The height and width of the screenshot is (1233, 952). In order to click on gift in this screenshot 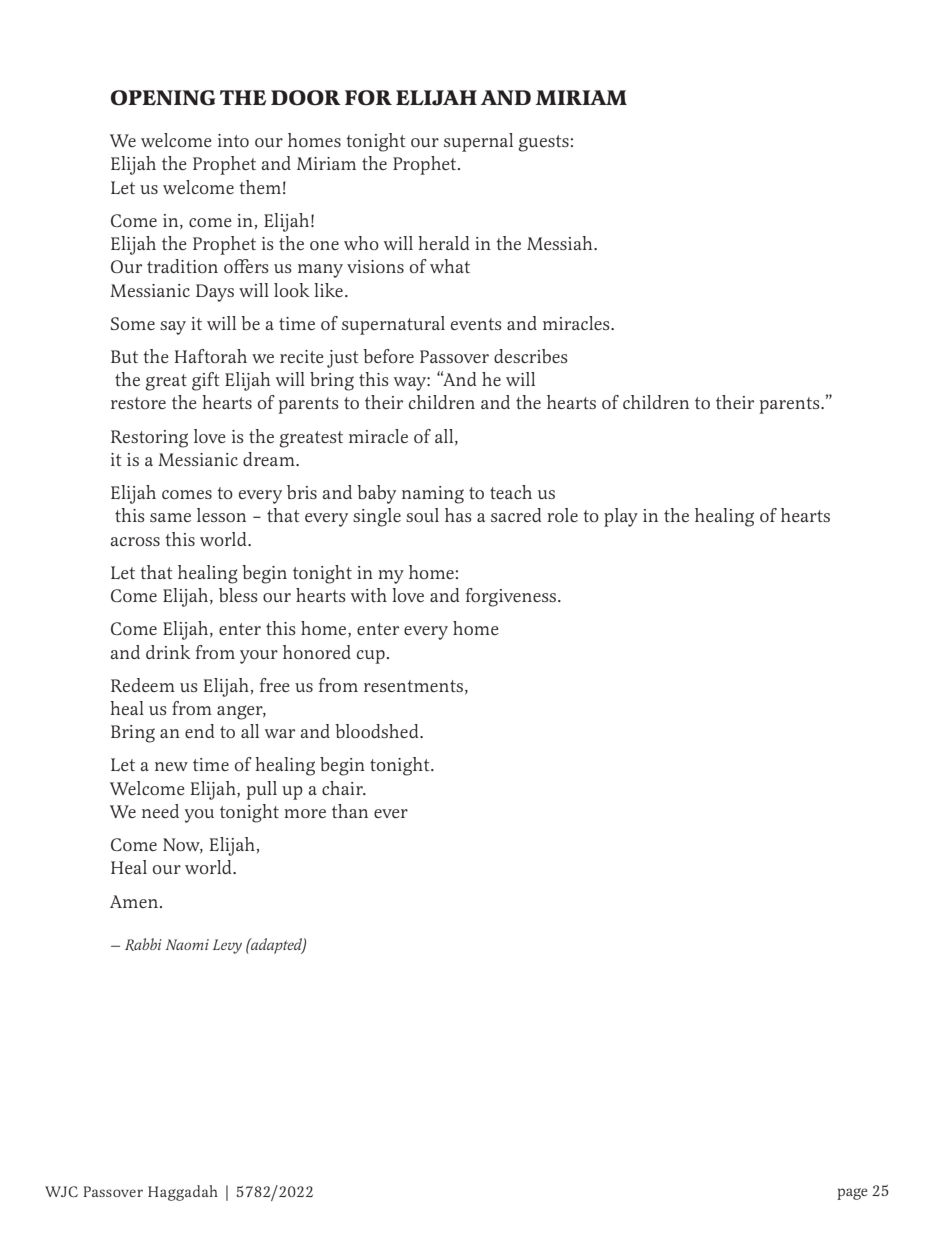, I will do `click(206, 381)`.
